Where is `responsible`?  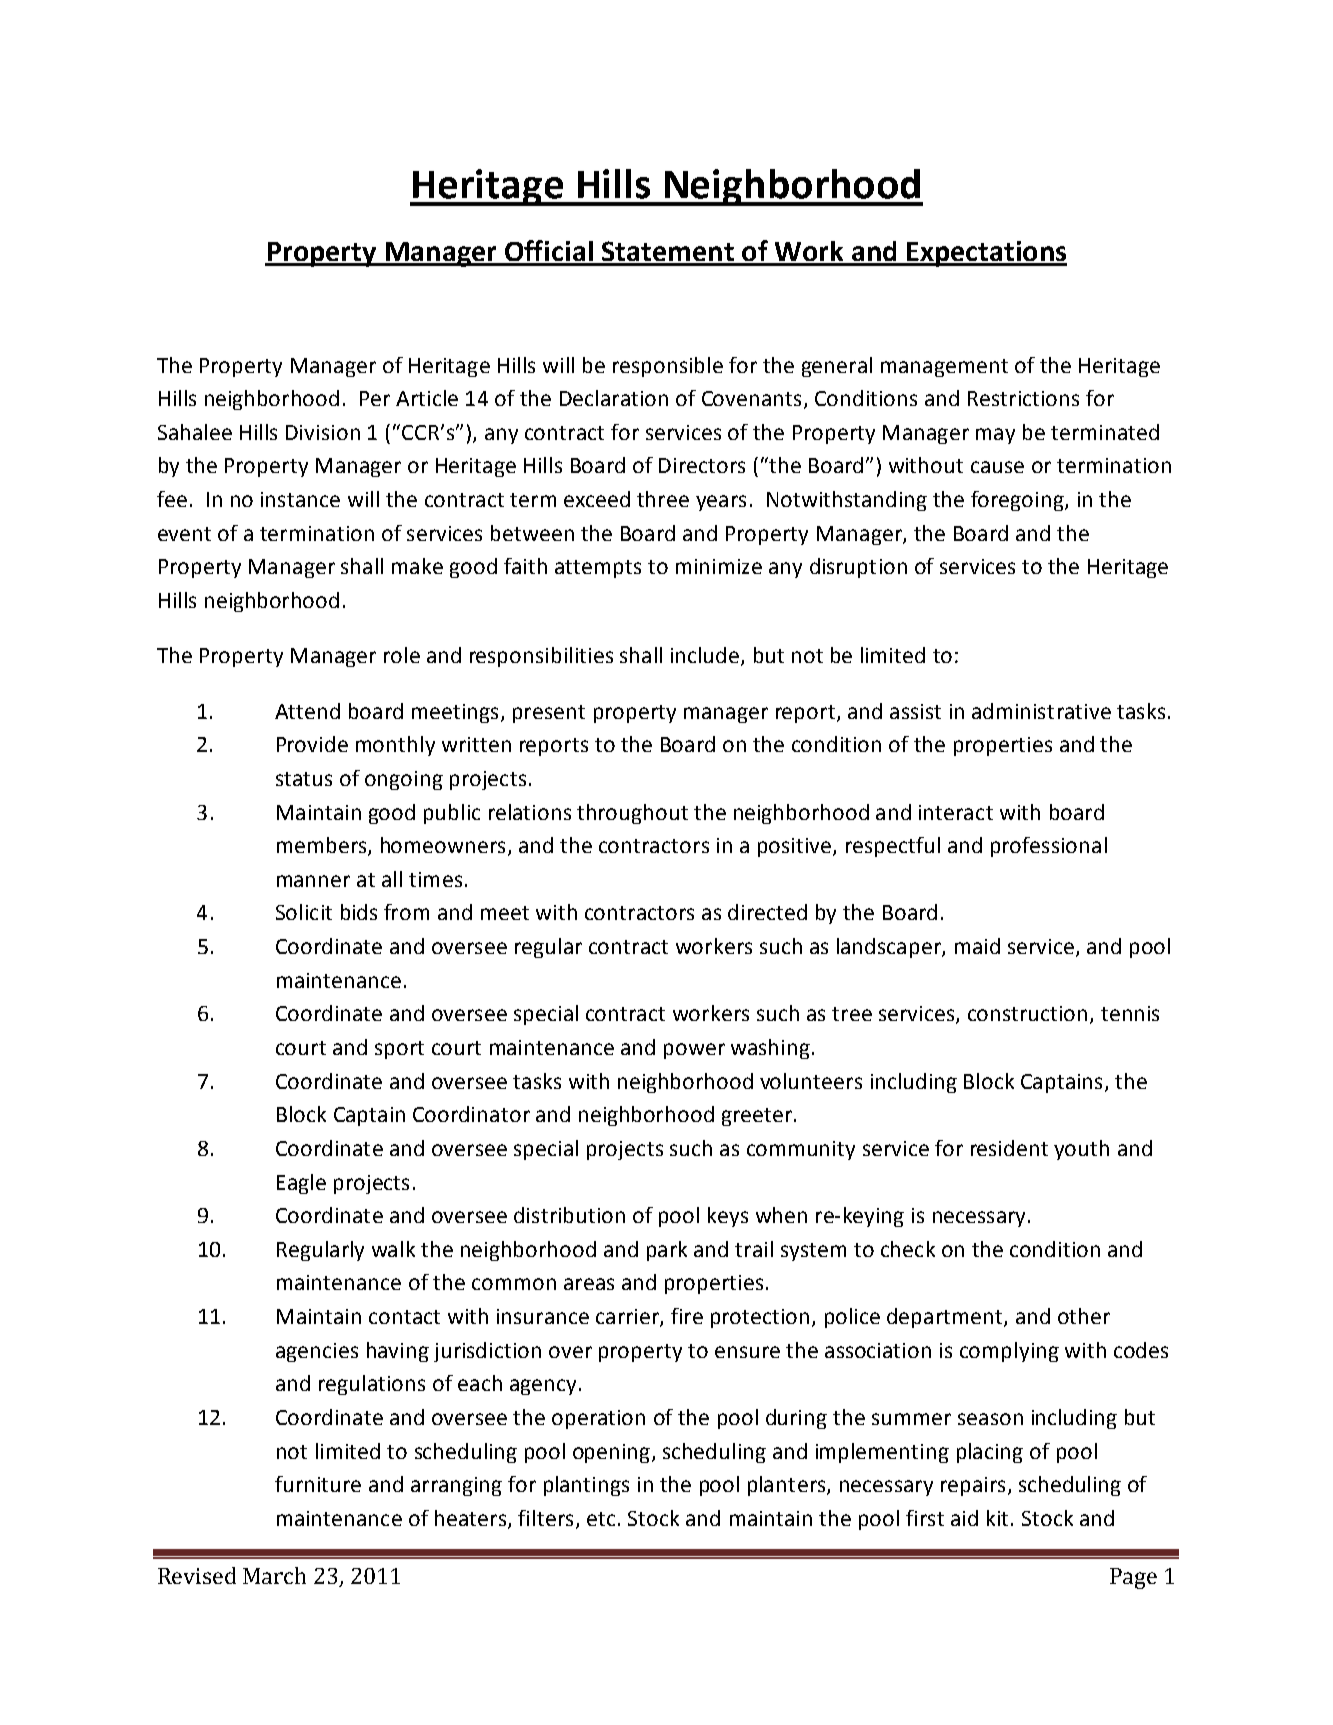
responsible is located at coordinates (668, 367).
